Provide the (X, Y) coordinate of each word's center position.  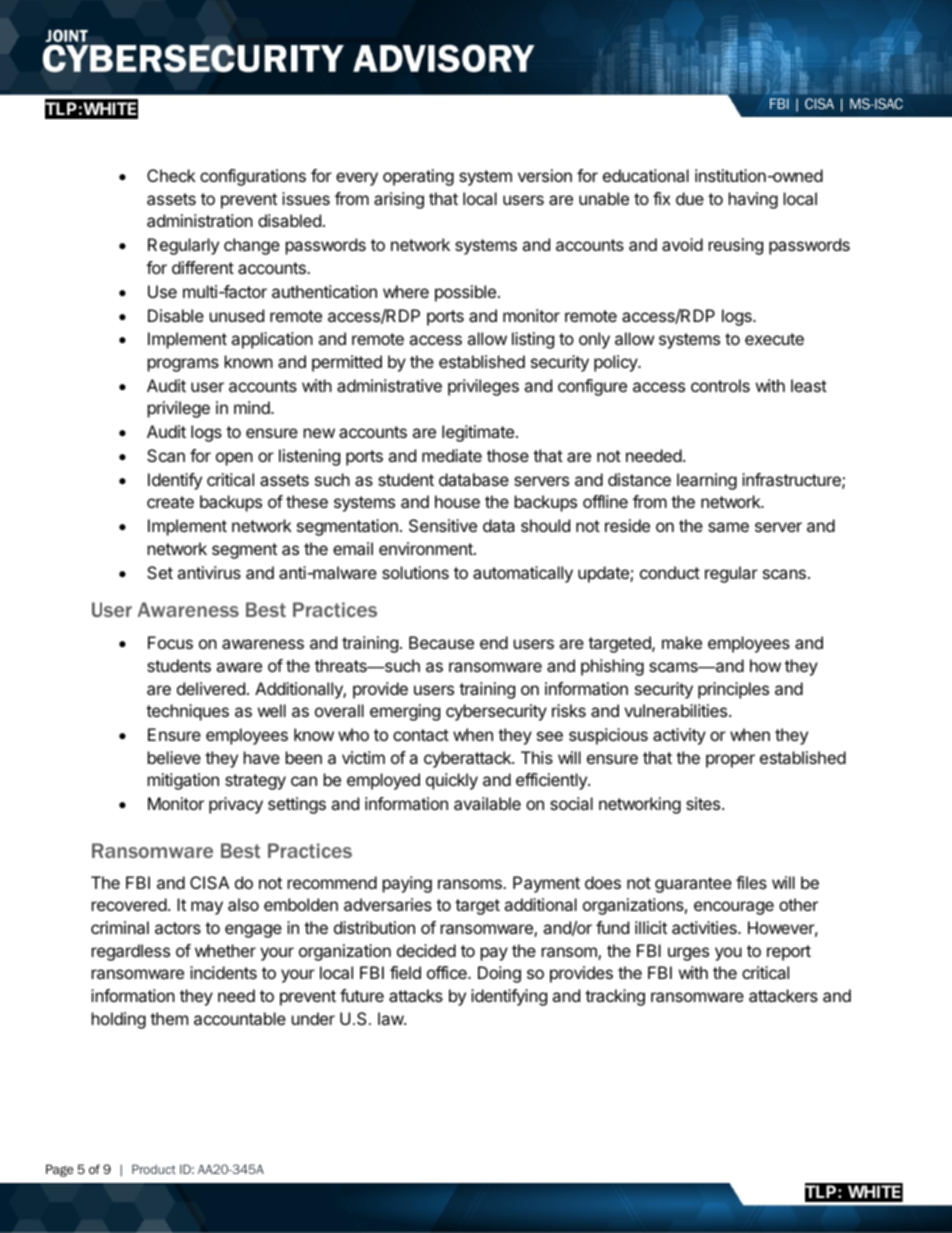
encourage (734, 908)
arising (399, 200)
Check (171, 175)
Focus (170, 642)
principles (733, 690)
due (690, 198)
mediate (452, 455)
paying (407, 884)
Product (154, 1169)
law (391, 1018)
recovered (129, 904)
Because (441, 642)
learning (707, 481)
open (234, 459)
